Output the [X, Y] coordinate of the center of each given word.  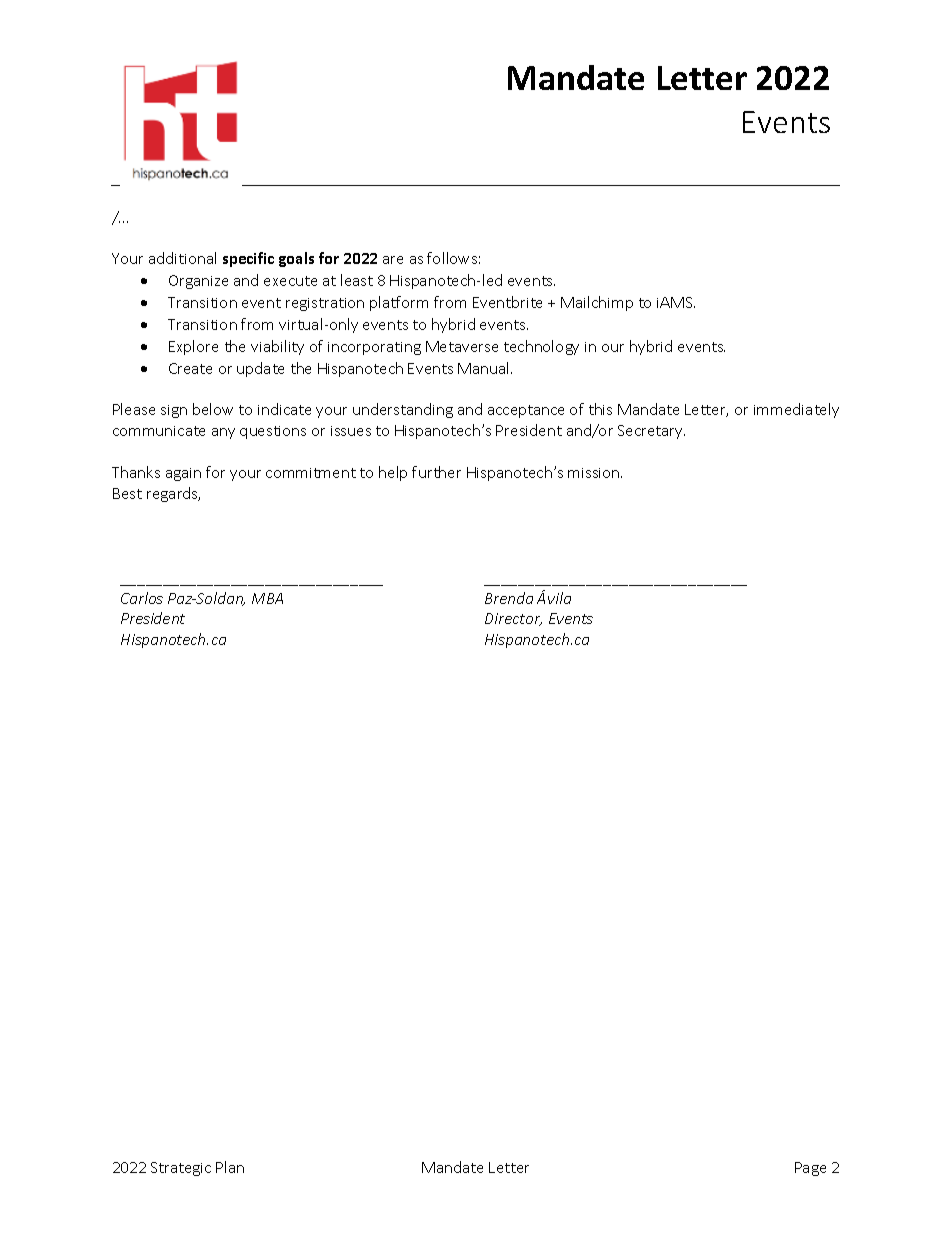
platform [399, 303]
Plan [230, 1167]
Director [513, 619]
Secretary [651, 432]
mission [595, 473]
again [183, 474]
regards [173, 494]
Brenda [509, 598]
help [393, 473]
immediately [796, 410]
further [436, 472]
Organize [198, 282]
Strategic [181, 1169]
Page [810, 1169]
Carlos [142, 598]
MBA [267, 598]
